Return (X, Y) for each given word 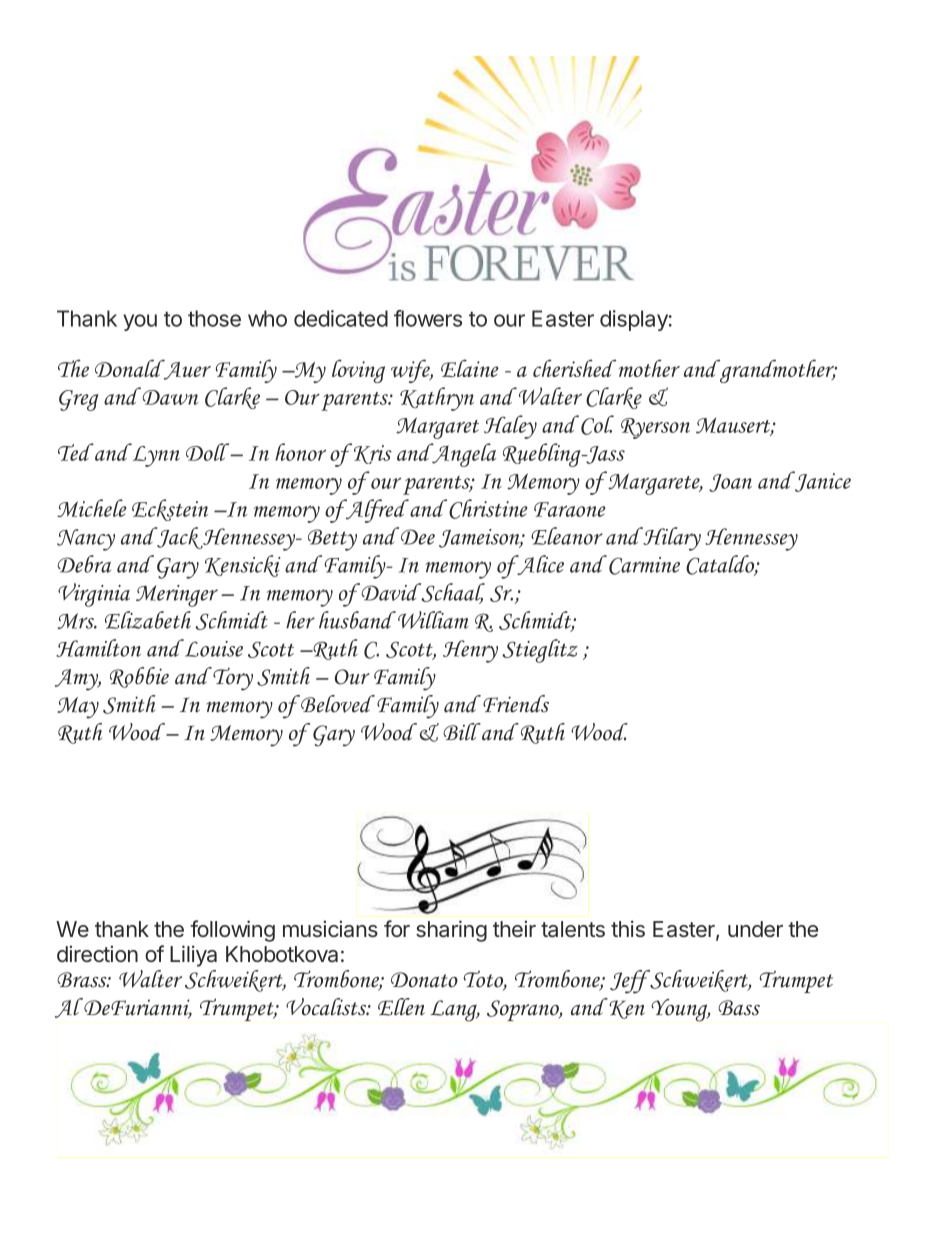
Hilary (671, 539)
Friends (516, 704)
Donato (424, 980)
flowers (428, 318)
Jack (179, 538)
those (214, 318)
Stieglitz (540, 651)
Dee (418, 537)
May (78, 708)
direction (97, 953)
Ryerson (655, 428)
